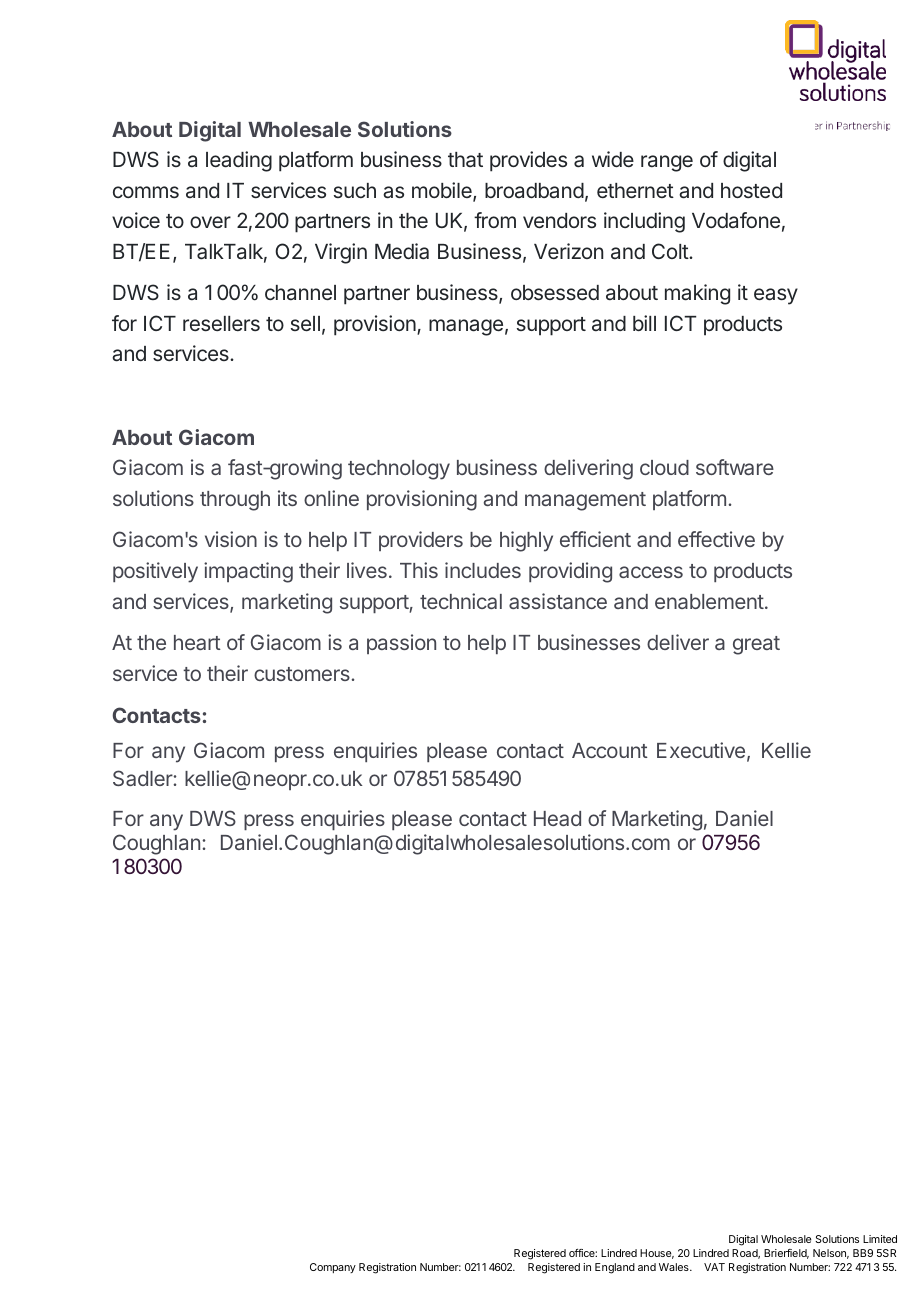  What do you see at coordinates (714, 1267) in the document?
I see `VAT` at bounding box center [714, 1267].
